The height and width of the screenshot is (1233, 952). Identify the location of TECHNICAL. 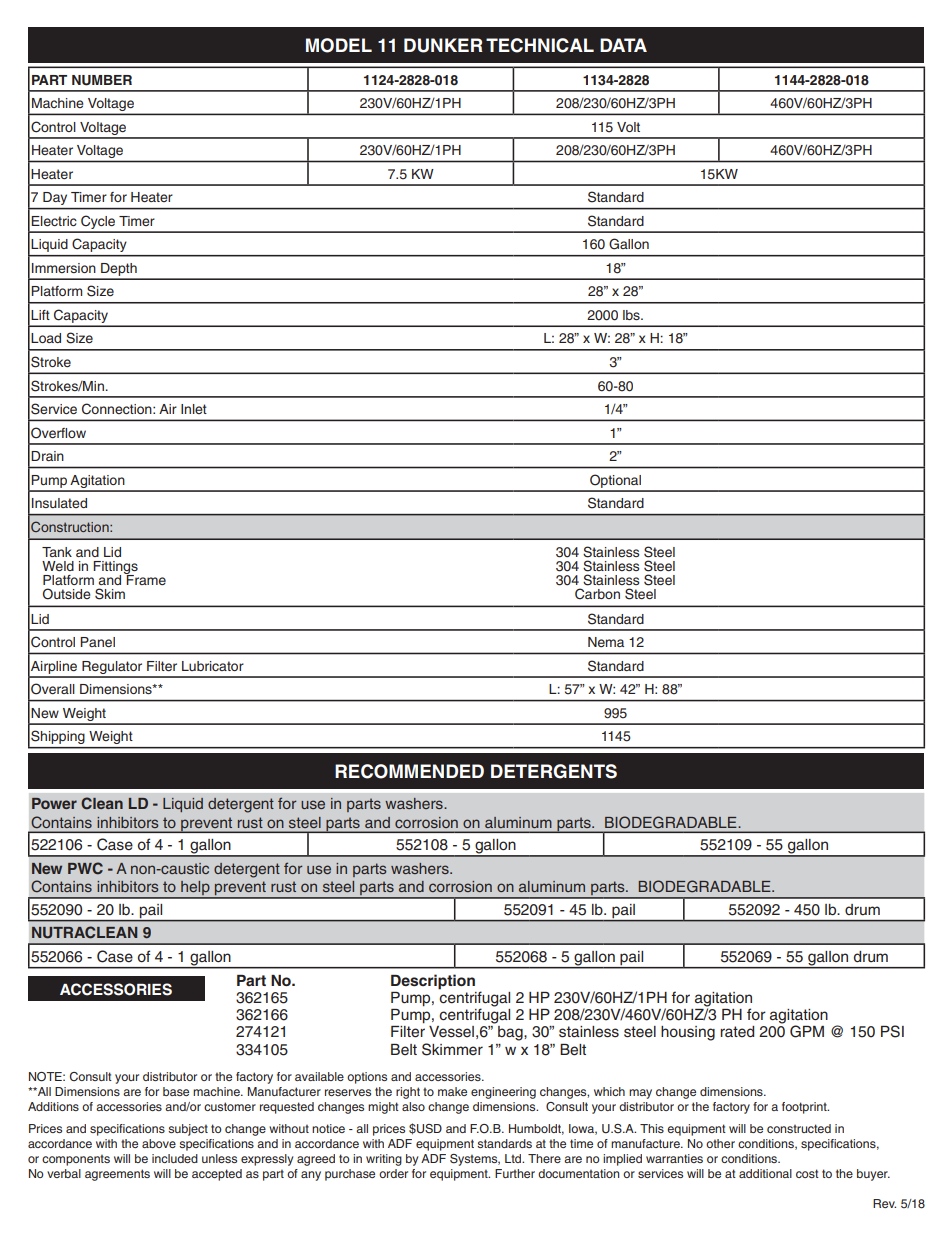
(540, 45).
